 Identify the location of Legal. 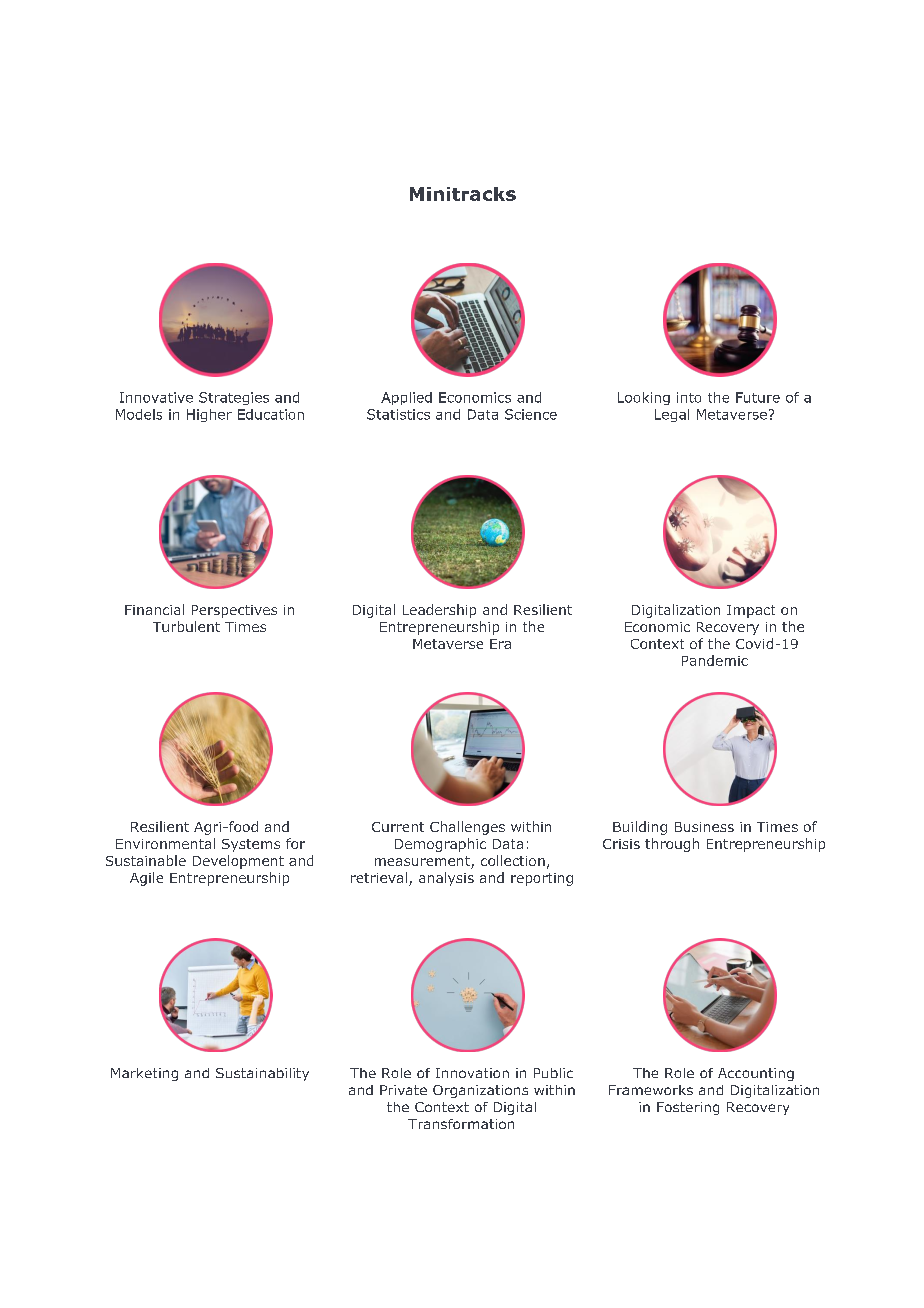
(672, 415).
